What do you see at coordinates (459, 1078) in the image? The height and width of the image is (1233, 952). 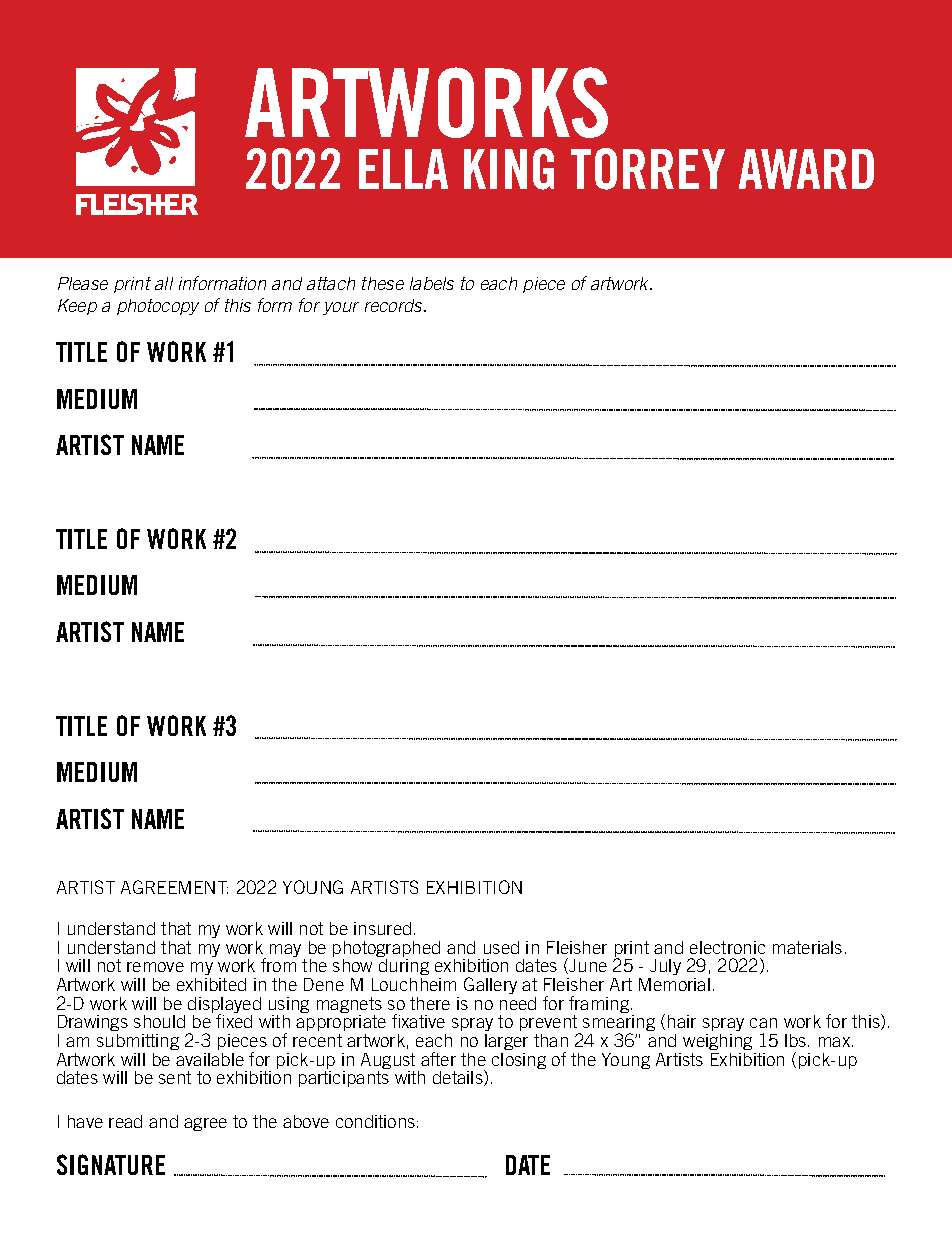 I see `details` at bounding box center [459, 1078].
